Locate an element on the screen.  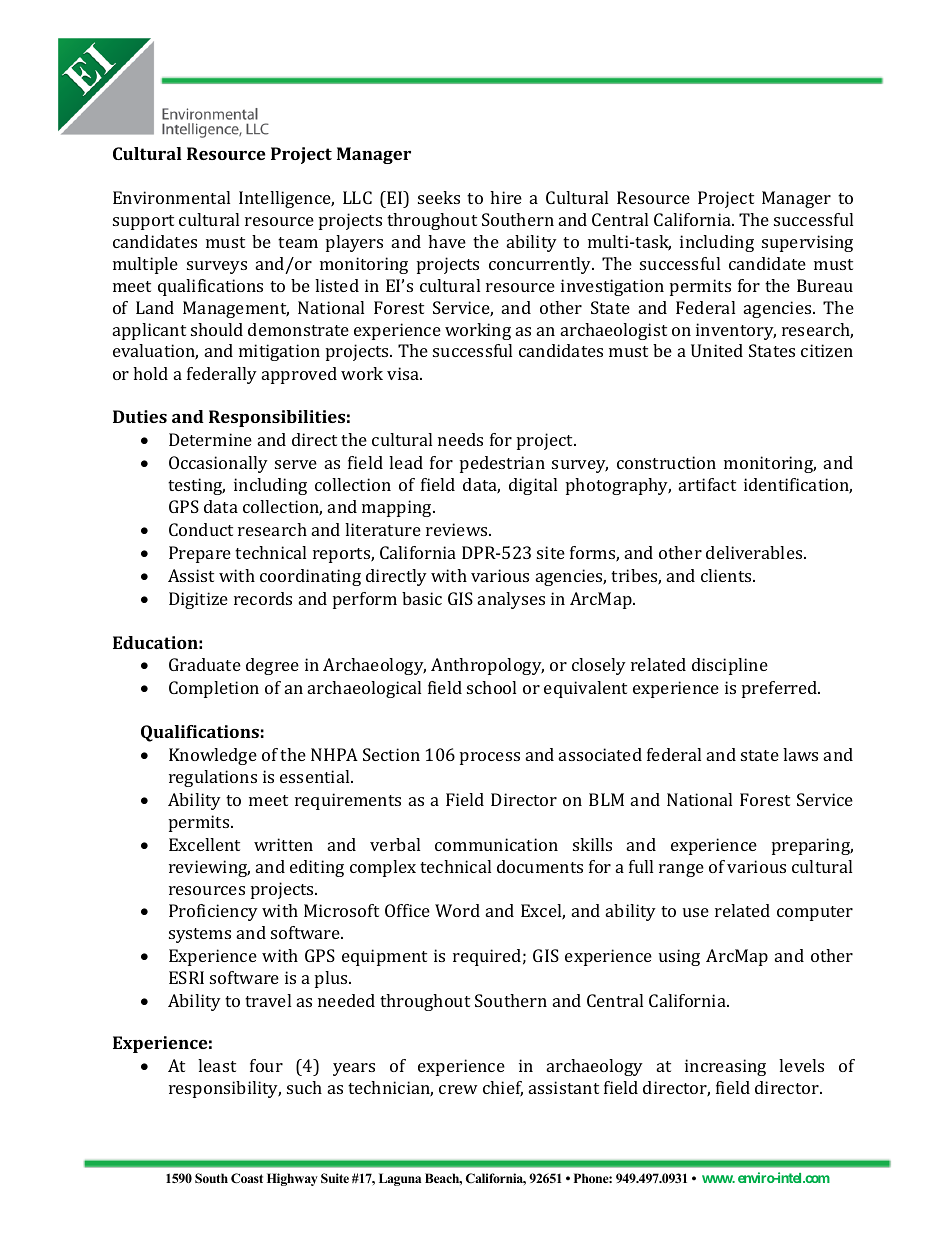
team is located at coordinates (298, 242).
